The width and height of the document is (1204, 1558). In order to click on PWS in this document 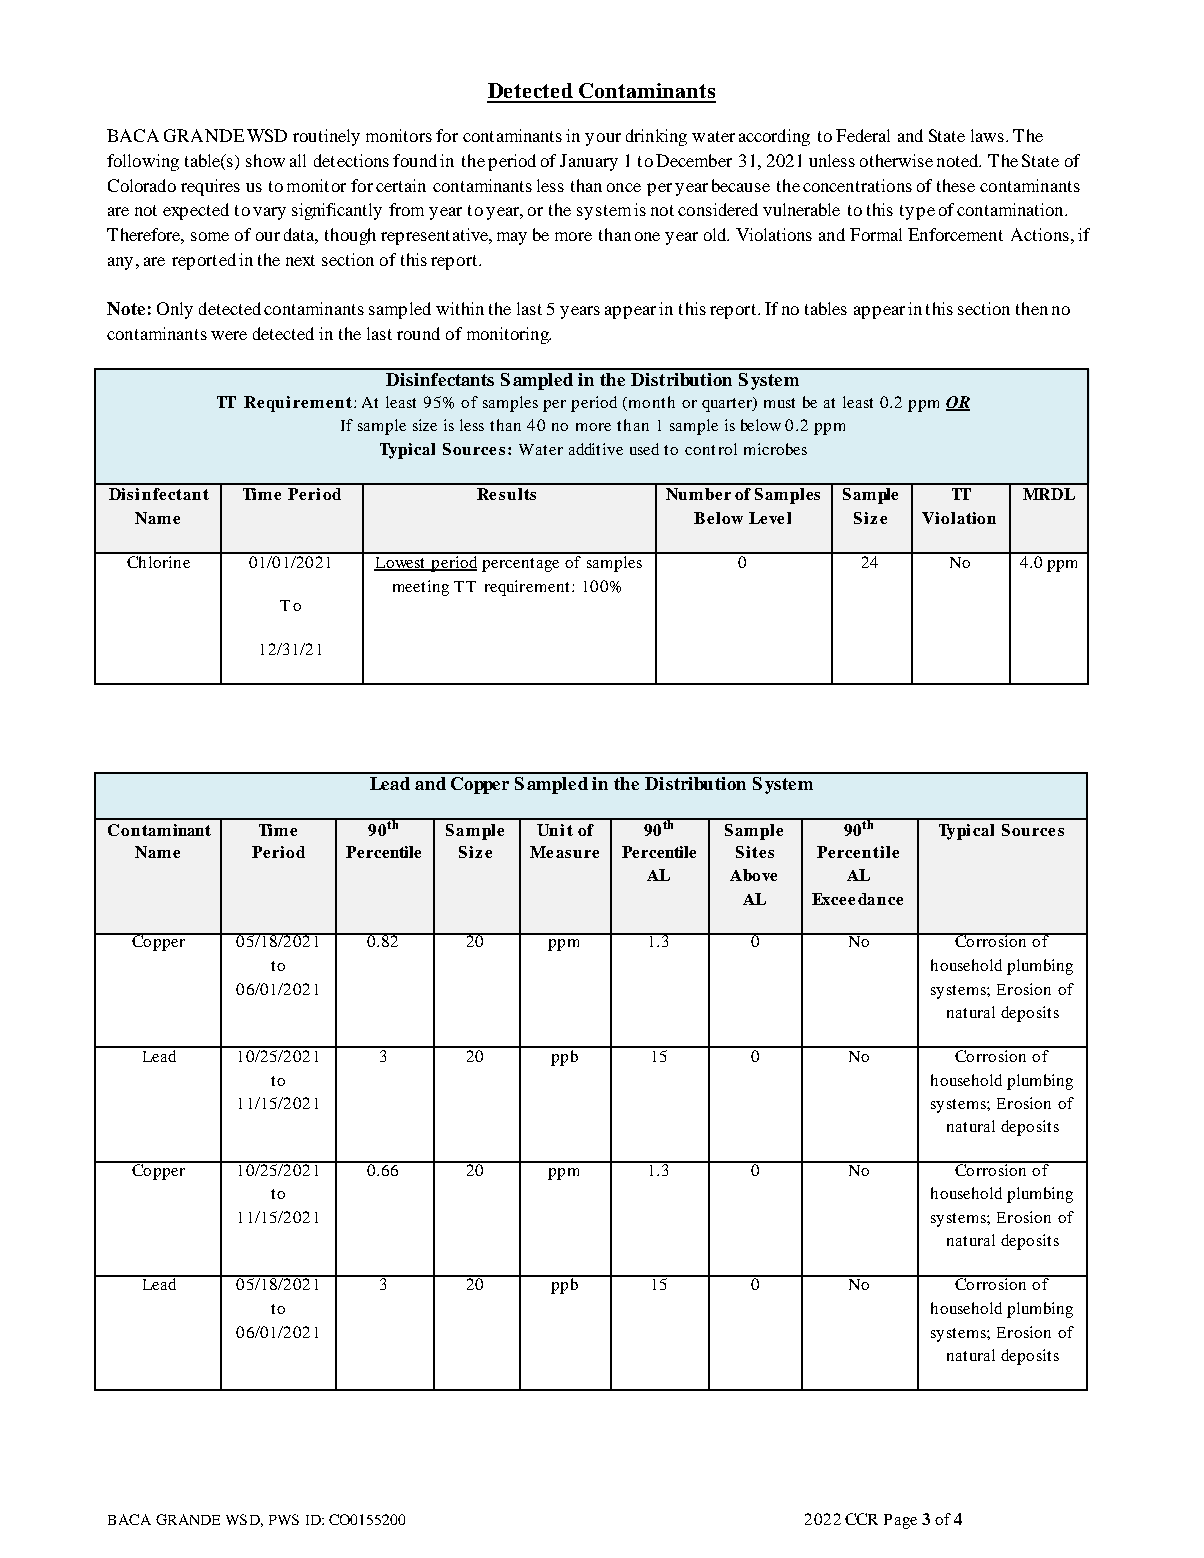, I will do `click(284, 1519)`.
